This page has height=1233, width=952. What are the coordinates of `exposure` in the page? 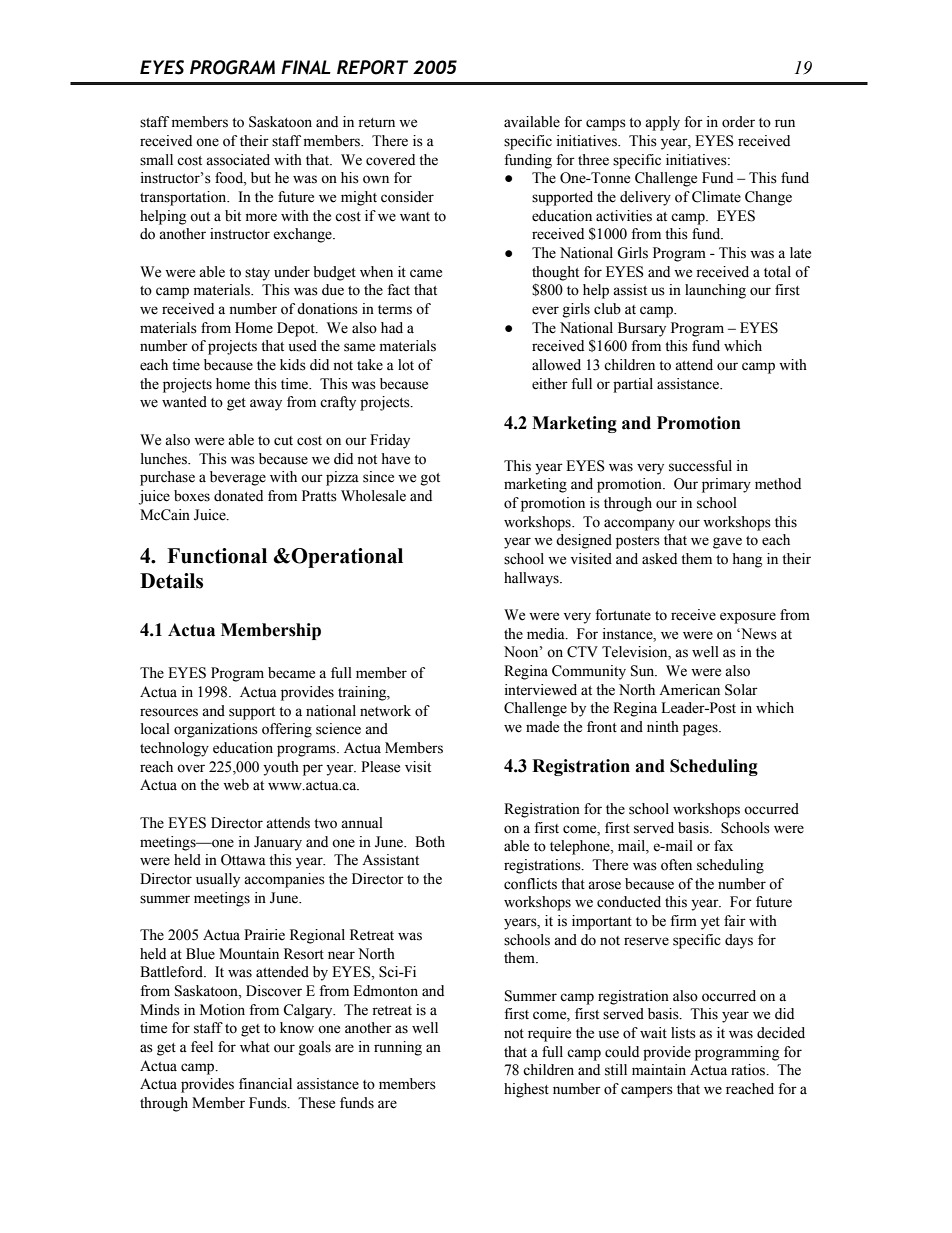 It's located at (748, 618).
